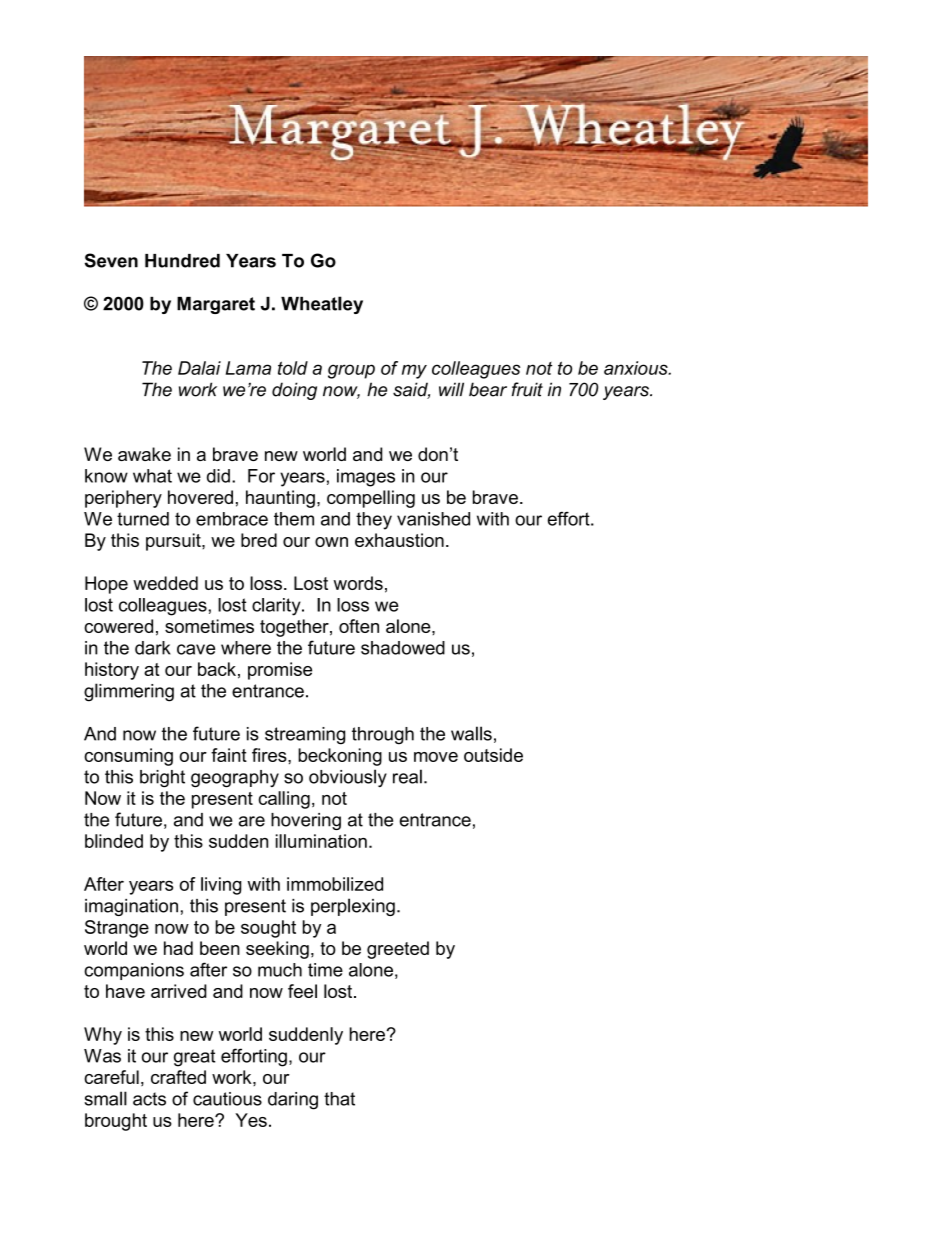  Describe the element at coordinates (280, 671) in the screenshot. I see `promise` at that location.
